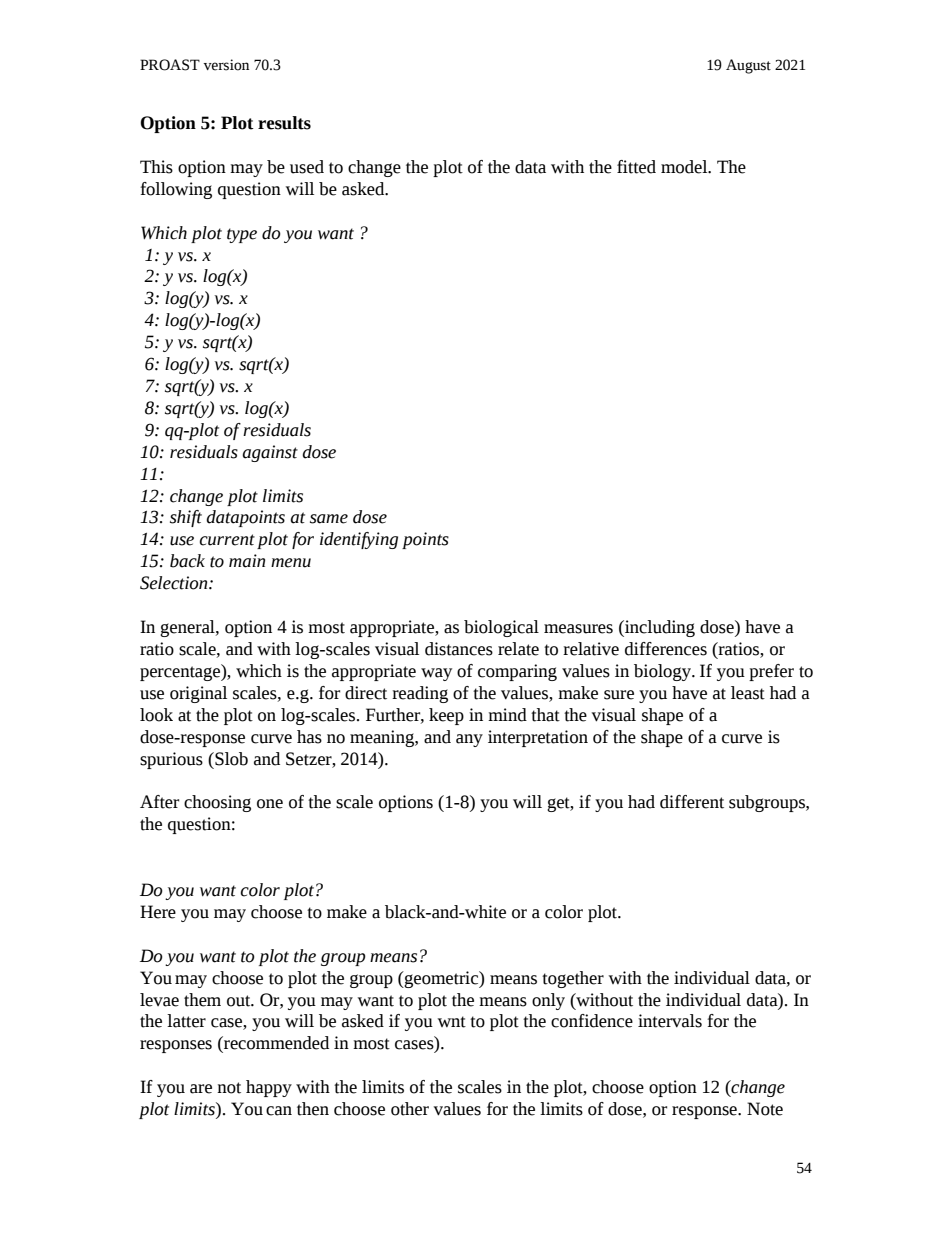 The width and height of the screenshot is (952, 1233). I want to click on together, so click(573, 979).
